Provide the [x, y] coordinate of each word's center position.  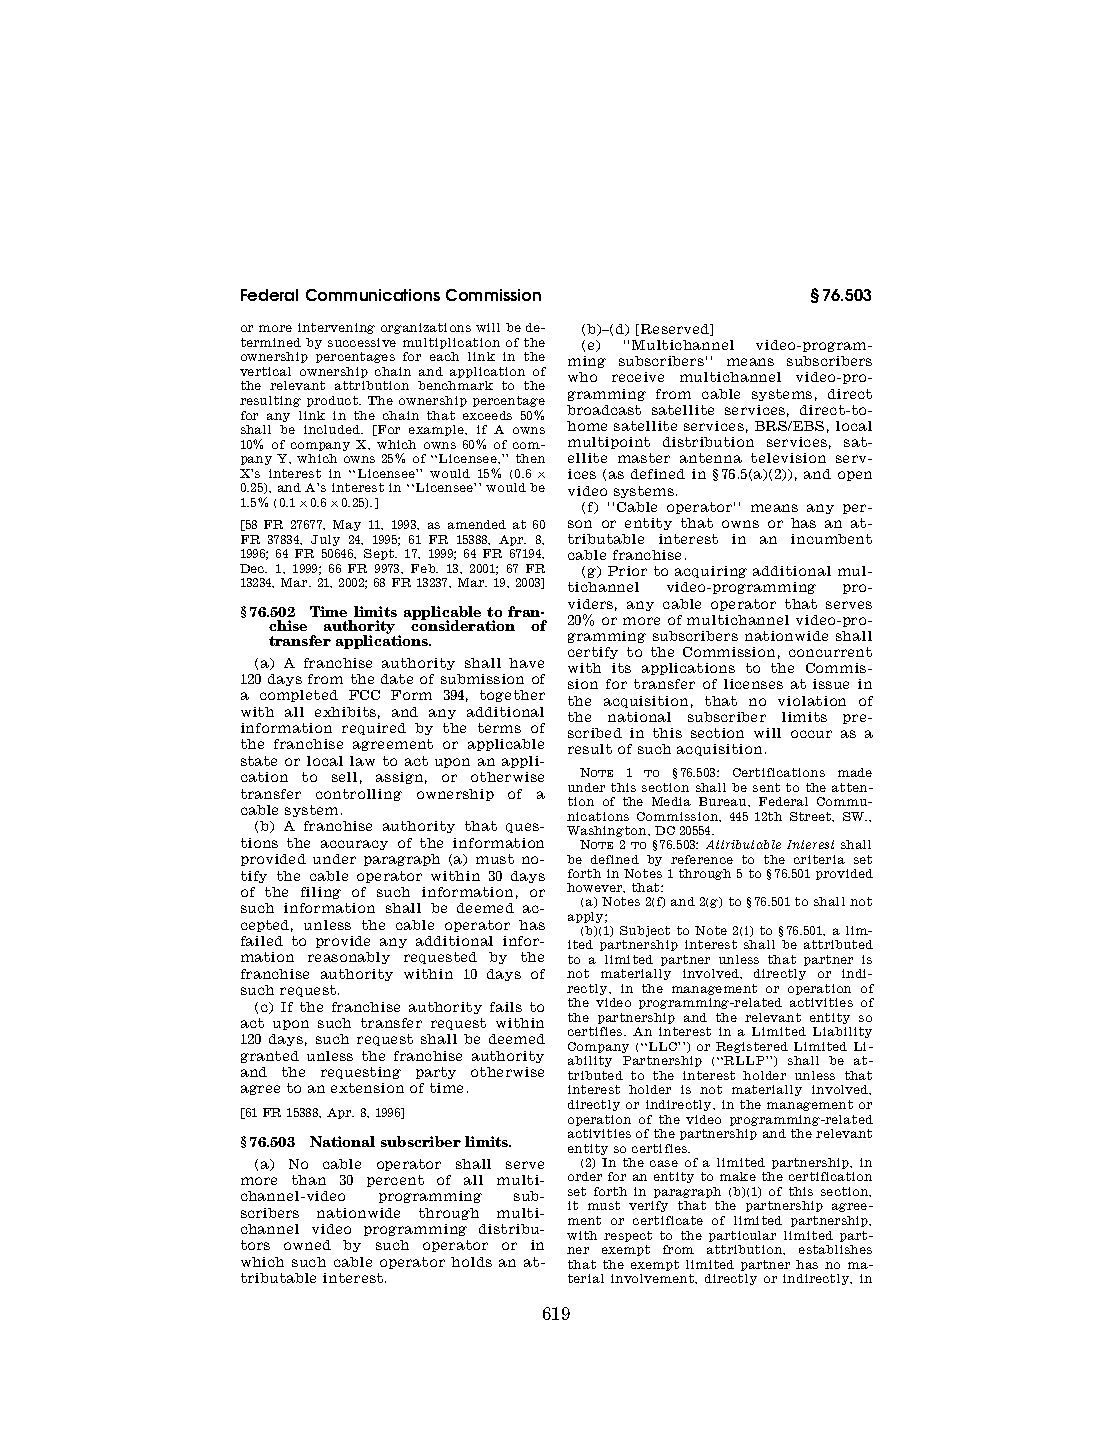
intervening [336, 328]
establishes [835, 1249]
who [582, 377]
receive [638, 377]
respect [628, 1236]
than [309, 1180]
